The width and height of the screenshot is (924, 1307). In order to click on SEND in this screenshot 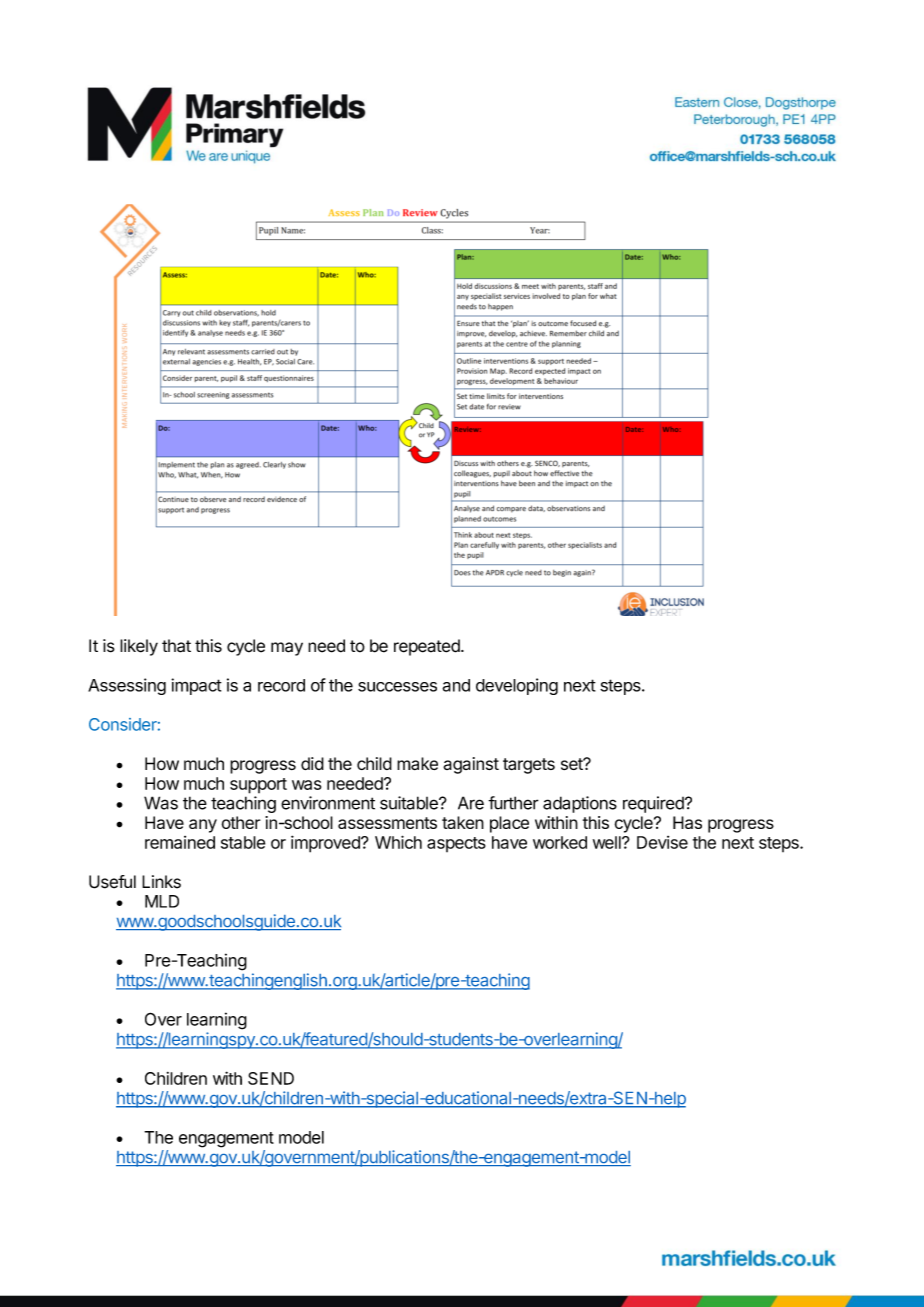, I will do `click(271, 1078)`.
